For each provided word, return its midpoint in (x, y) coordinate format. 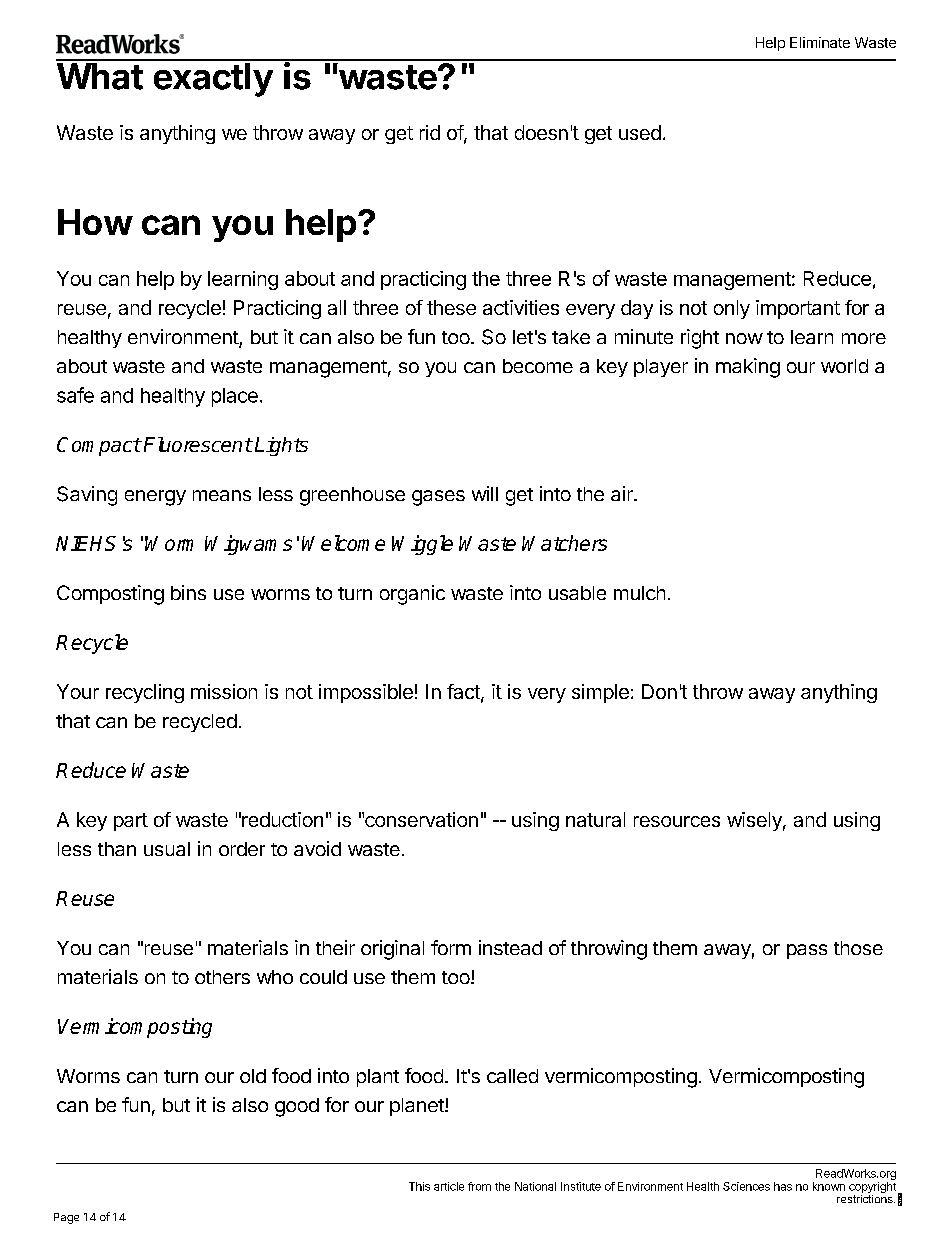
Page (66, 1218)
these (451, 307)
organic (412, 595)
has (783, 1186)
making (748, 368)
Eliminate (820, 42)
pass (807, 951)
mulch (639, 593)
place (235, 397)
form (451, 947)
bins (188, 592)
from (479, 1186)
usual (167, 849)
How (95, 222)
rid (430, 132)
